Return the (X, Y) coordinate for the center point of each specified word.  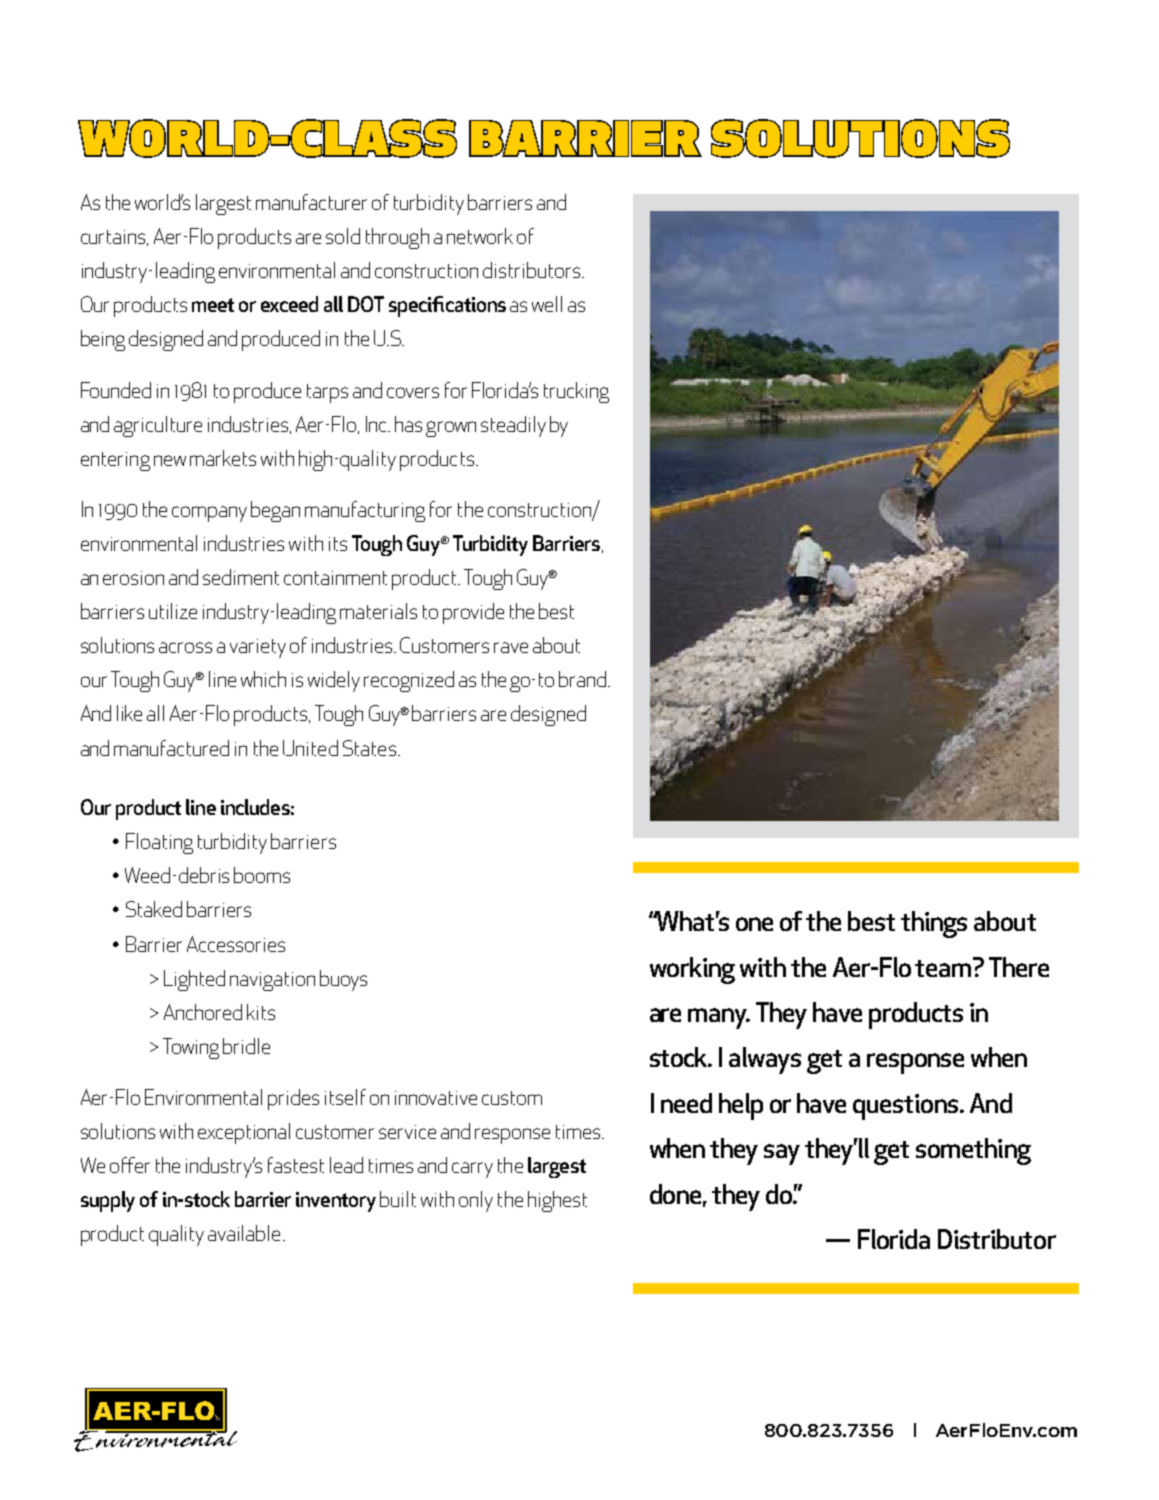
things (934, 924)
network (480, 236)
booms (262, 875)
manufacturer (311, 202)
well (547, 304)
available (244, 1233)
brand (584, 679)
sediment (241, 577)
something (973, 1151)
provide (473, 613)
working (692, 970)
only (476, 1201)
